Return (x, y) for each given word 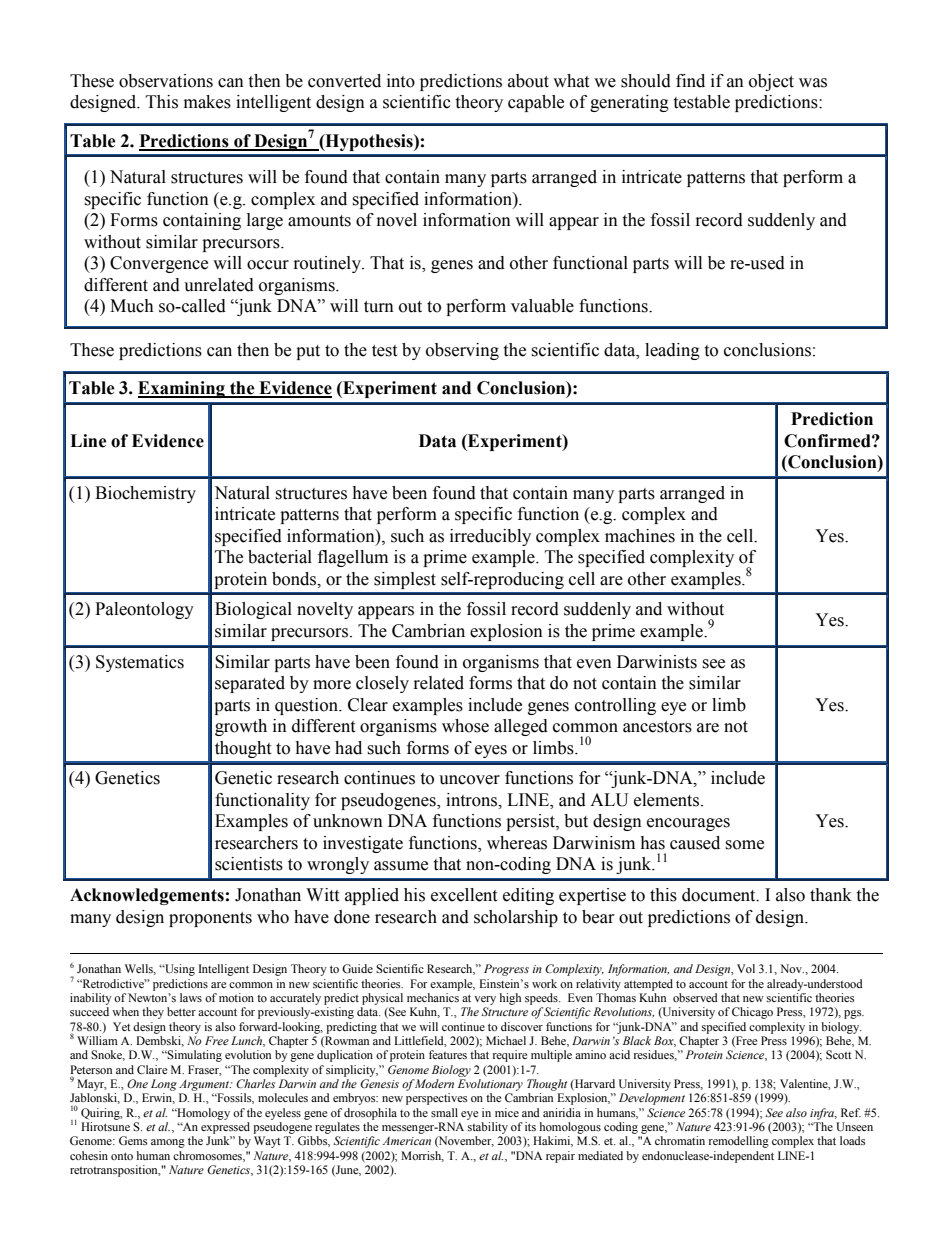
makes (207, 102)
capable (536, 103)
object (771, 82)
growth (241, 727)
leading (672, 351)
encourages (688, 824)
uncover (469, 780)
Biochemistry (145, 494)
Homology (202, 1114)
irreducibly (490, 537)
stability (488, 1128)
